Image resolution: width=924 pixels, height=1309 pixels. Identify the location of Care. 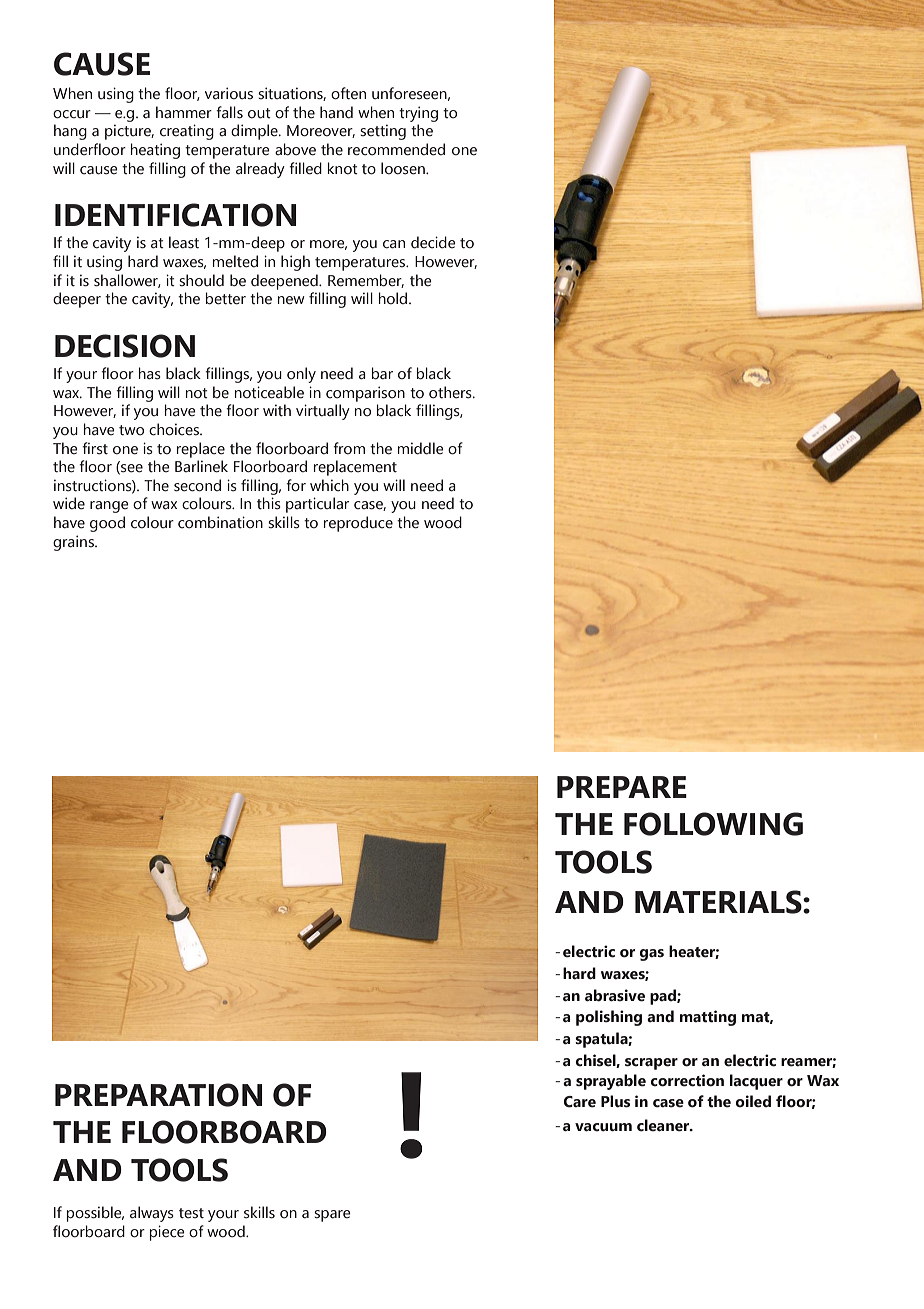
(580, 1102).
